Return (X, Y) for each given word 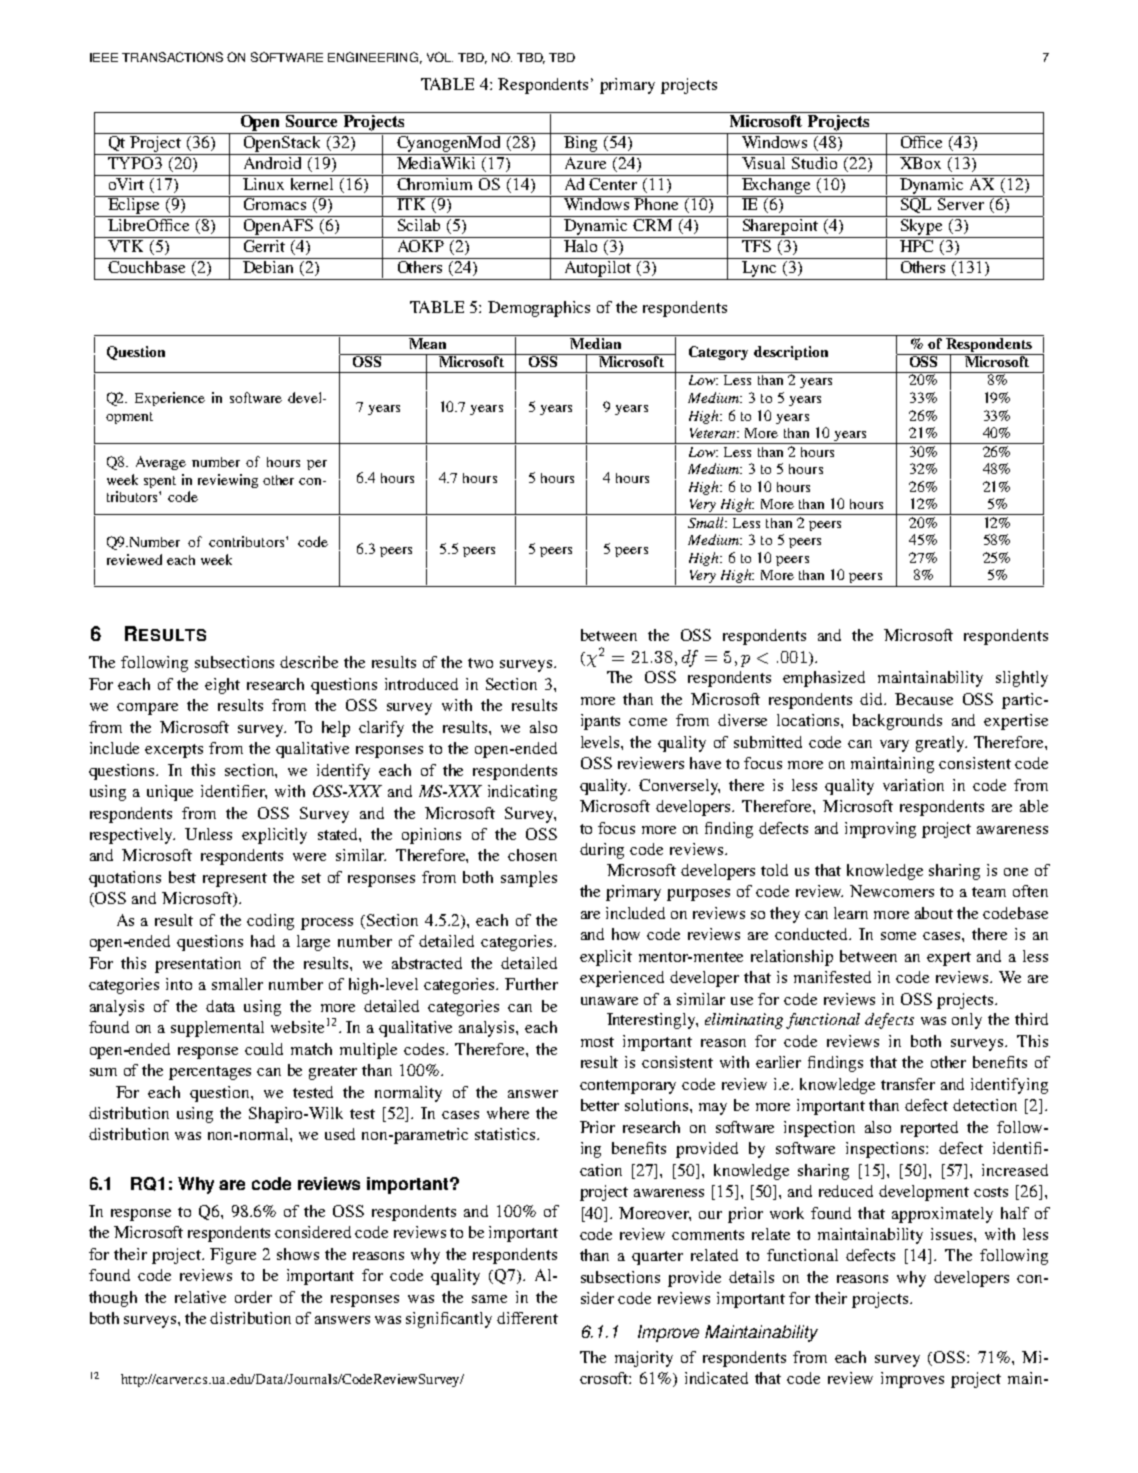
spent (160, 482)
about (934, 913)
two (480, 663)
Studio (815, 161)
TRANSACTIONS (172, 57)
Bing (581, 142)
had (263, 941)
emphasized (824, 679)
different (527, 1318)
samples (529, 879)
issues (953, 1234)
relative (200, 1297)
